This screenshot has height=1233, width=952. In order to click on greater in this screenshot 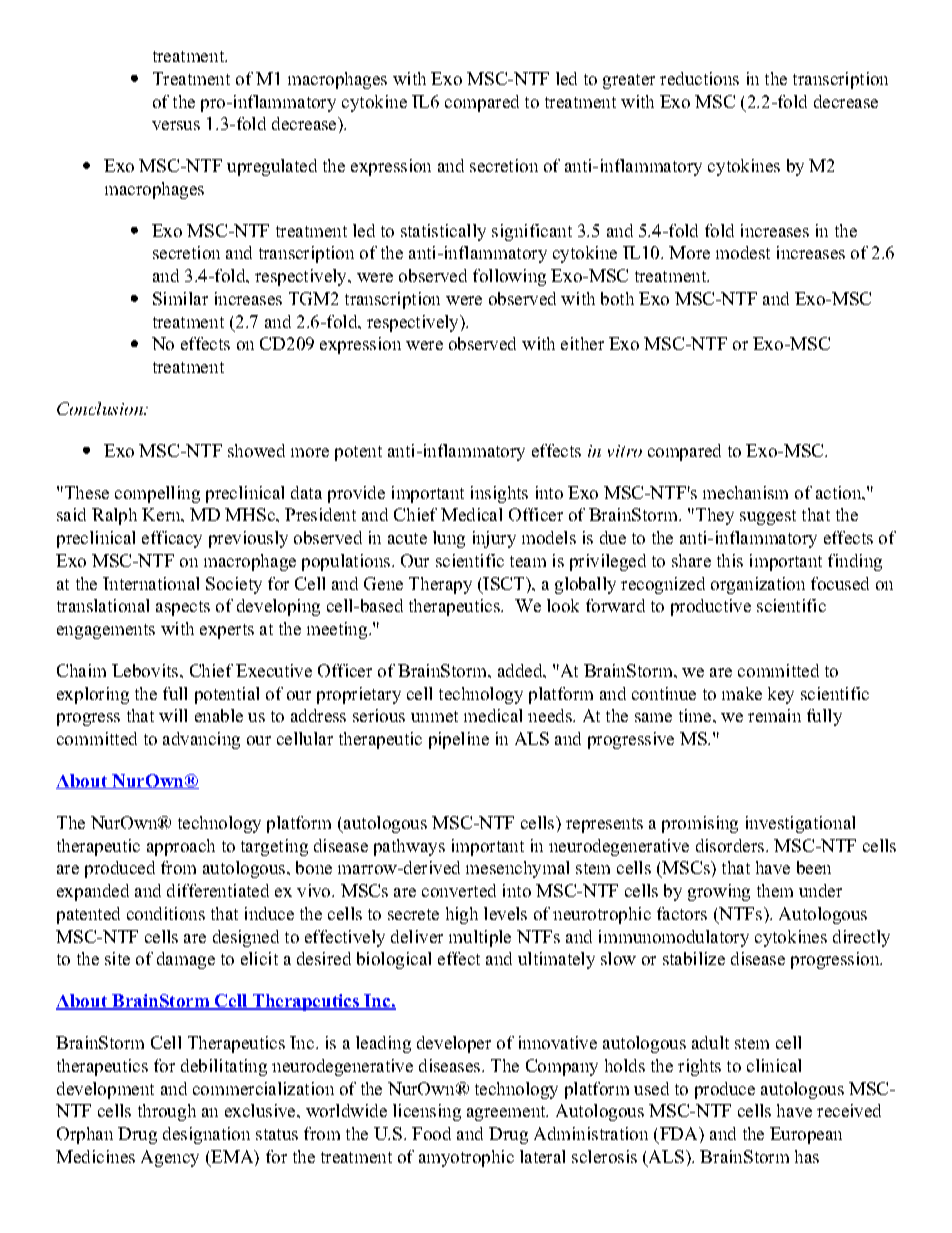, I will do `click(629, 81)`.
